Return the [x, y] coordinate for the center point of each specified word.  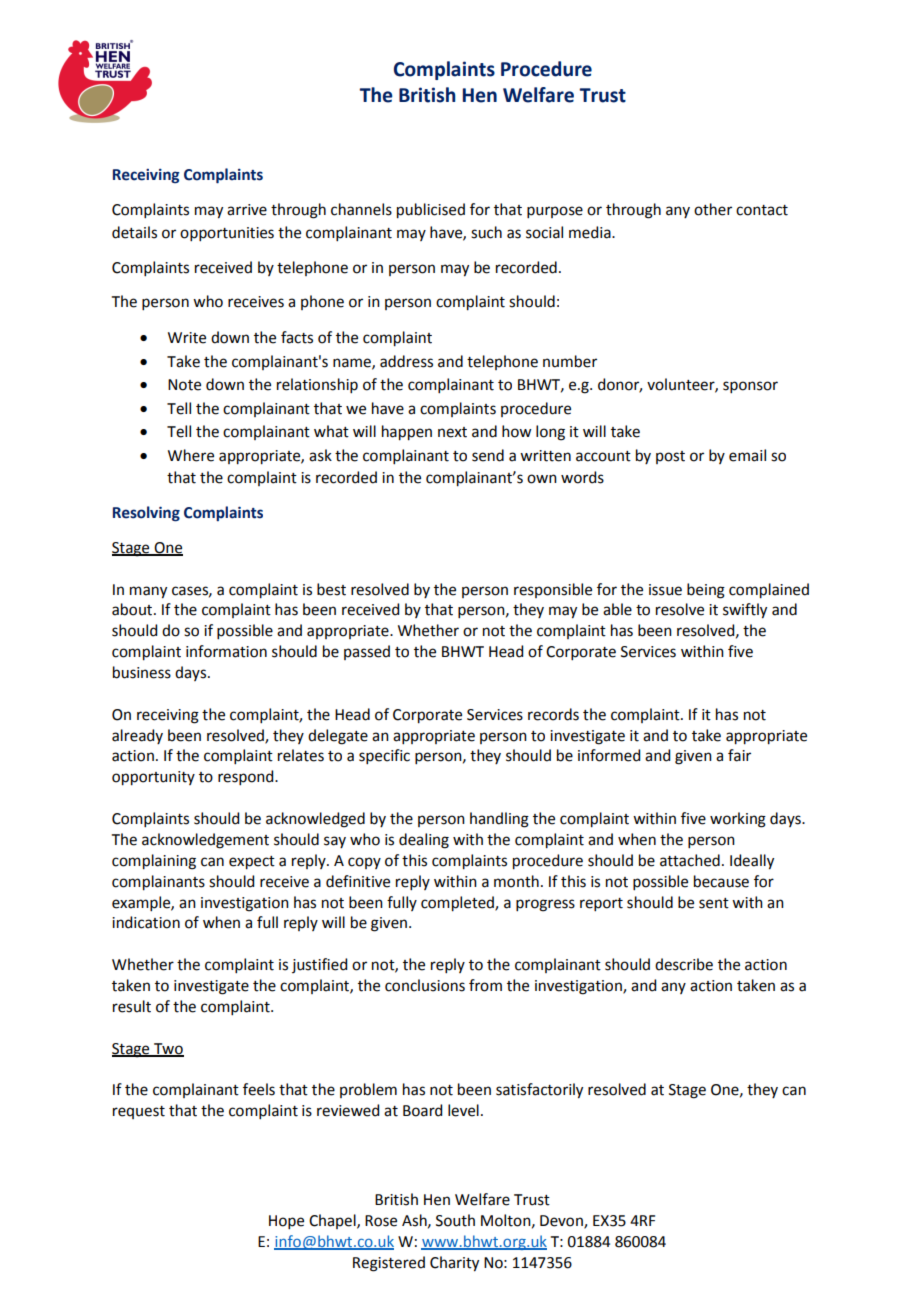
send [488, 455]
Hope [286, 1222]
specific [384, 756]
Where [191, 455]
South [455, 1220]
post [670, 457]
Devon [562, 1222]
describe [684, 964]
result [132, 1006]
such [486, 232]
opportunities [227, 234]
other [713, 209]
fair [739, 755]
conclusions [425, 985]
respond [247, 777]
